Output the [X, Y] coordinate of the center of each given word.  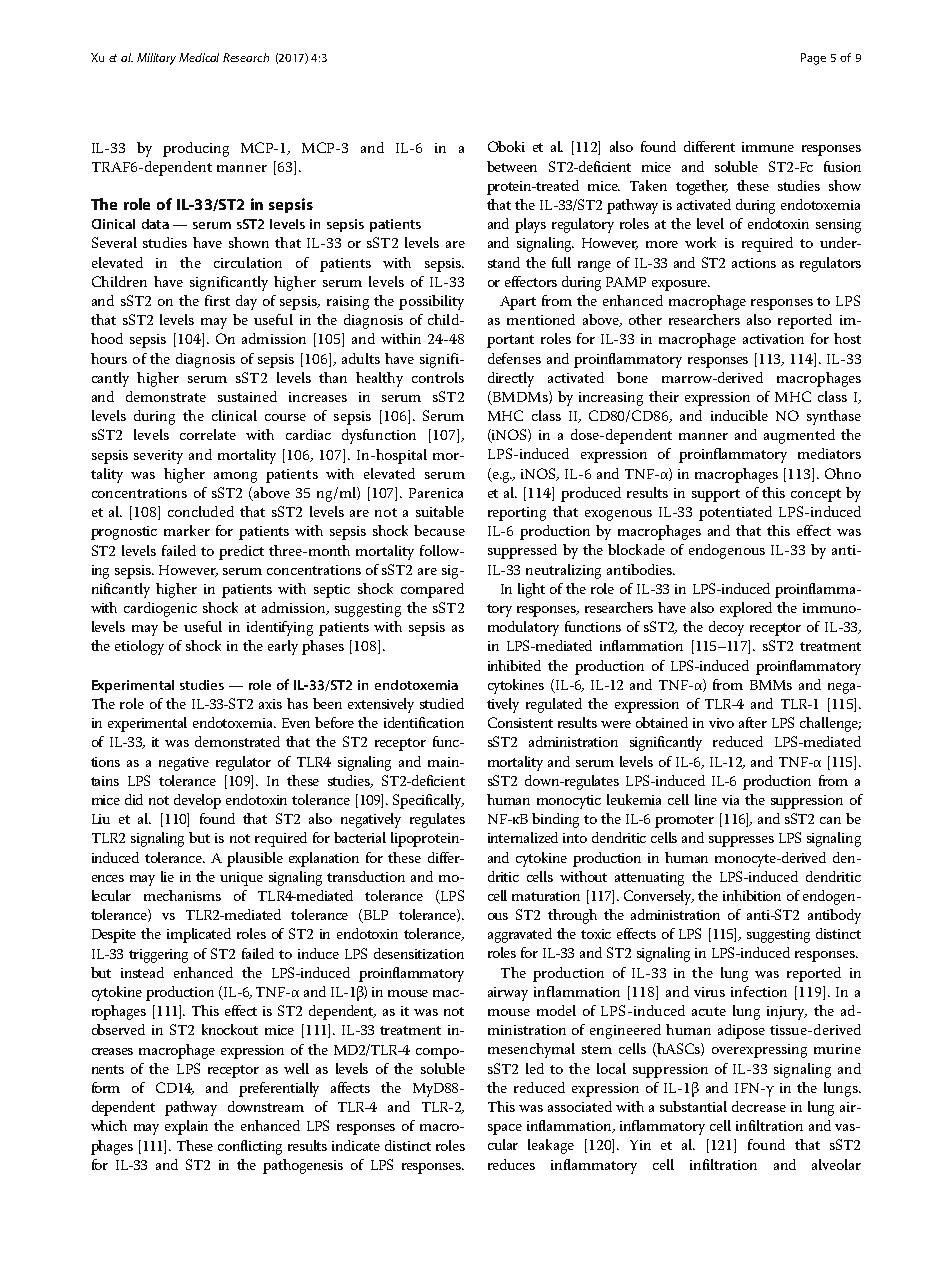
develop [197, 801]
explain [186, 1127]
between [512, 166]
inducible [739, 415]
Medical [199, 57]
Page [813, 59]
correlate [208, 434]
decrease [759, 1106]
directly [511, 379]
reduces [511, 1164]
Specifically [428, 801]
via [730, 800]
